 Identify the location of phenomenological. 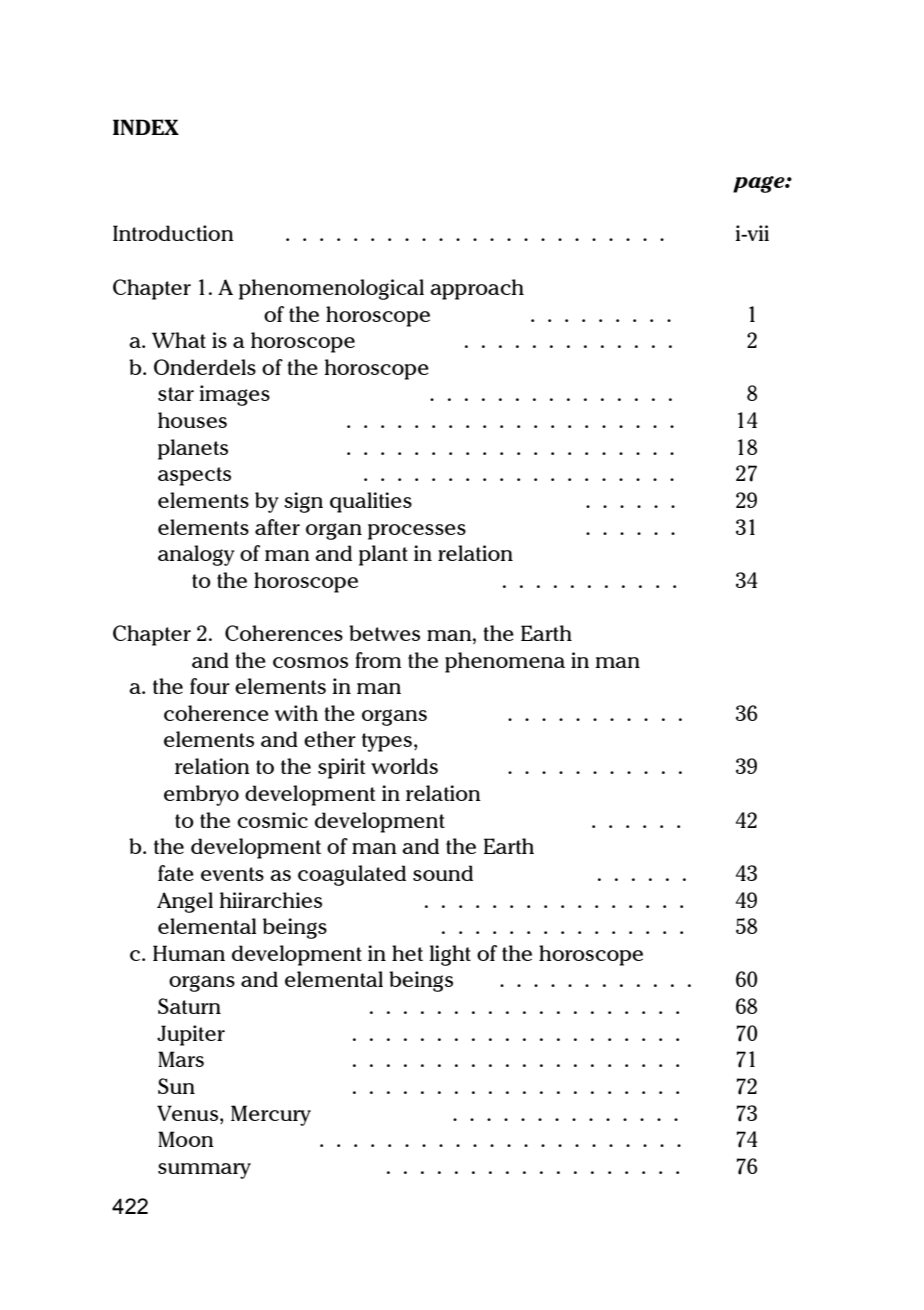
(331, 289).
